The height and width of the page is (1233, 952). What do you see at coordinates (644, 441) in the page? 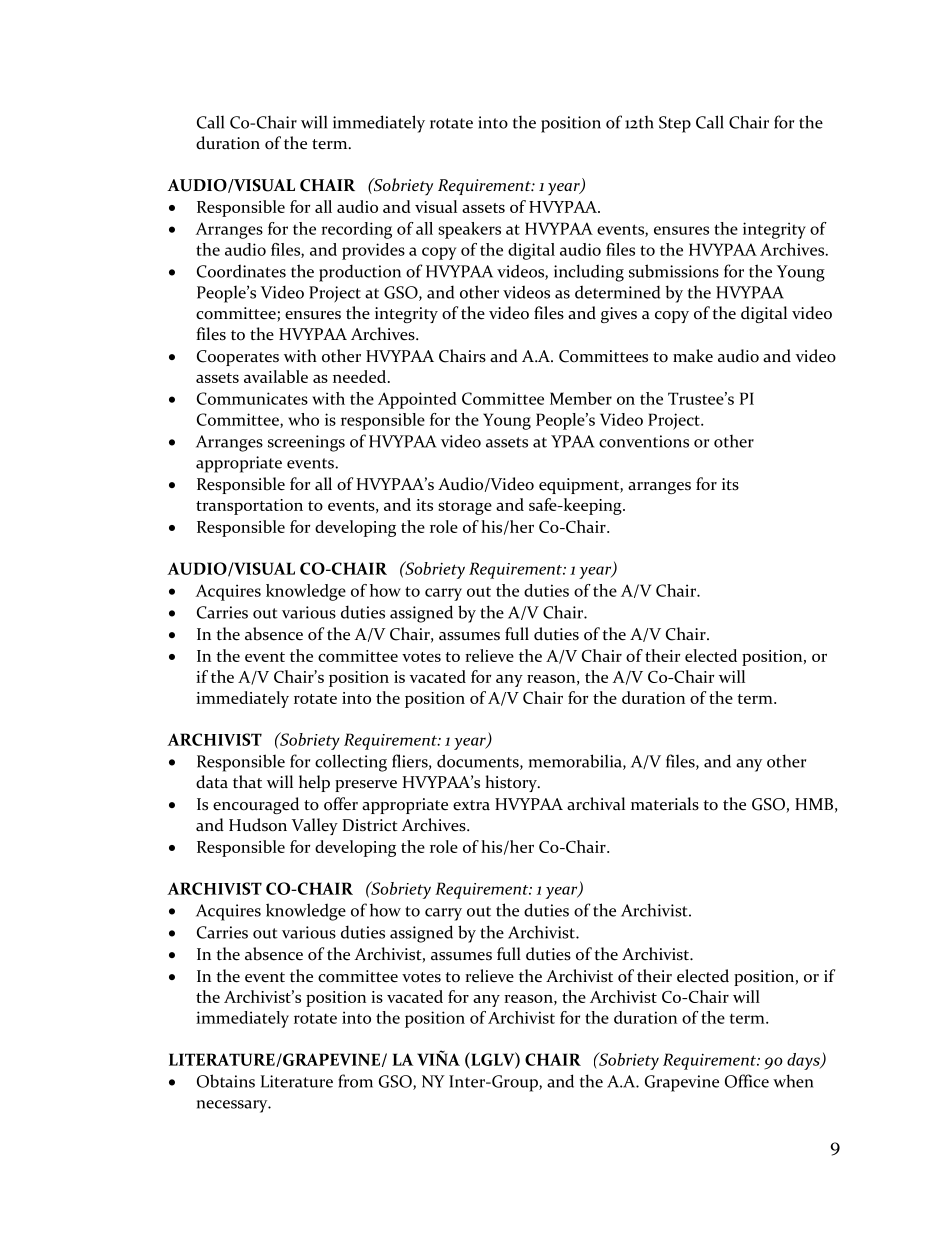
I see `conventions` at bounding box center [644, 441].
